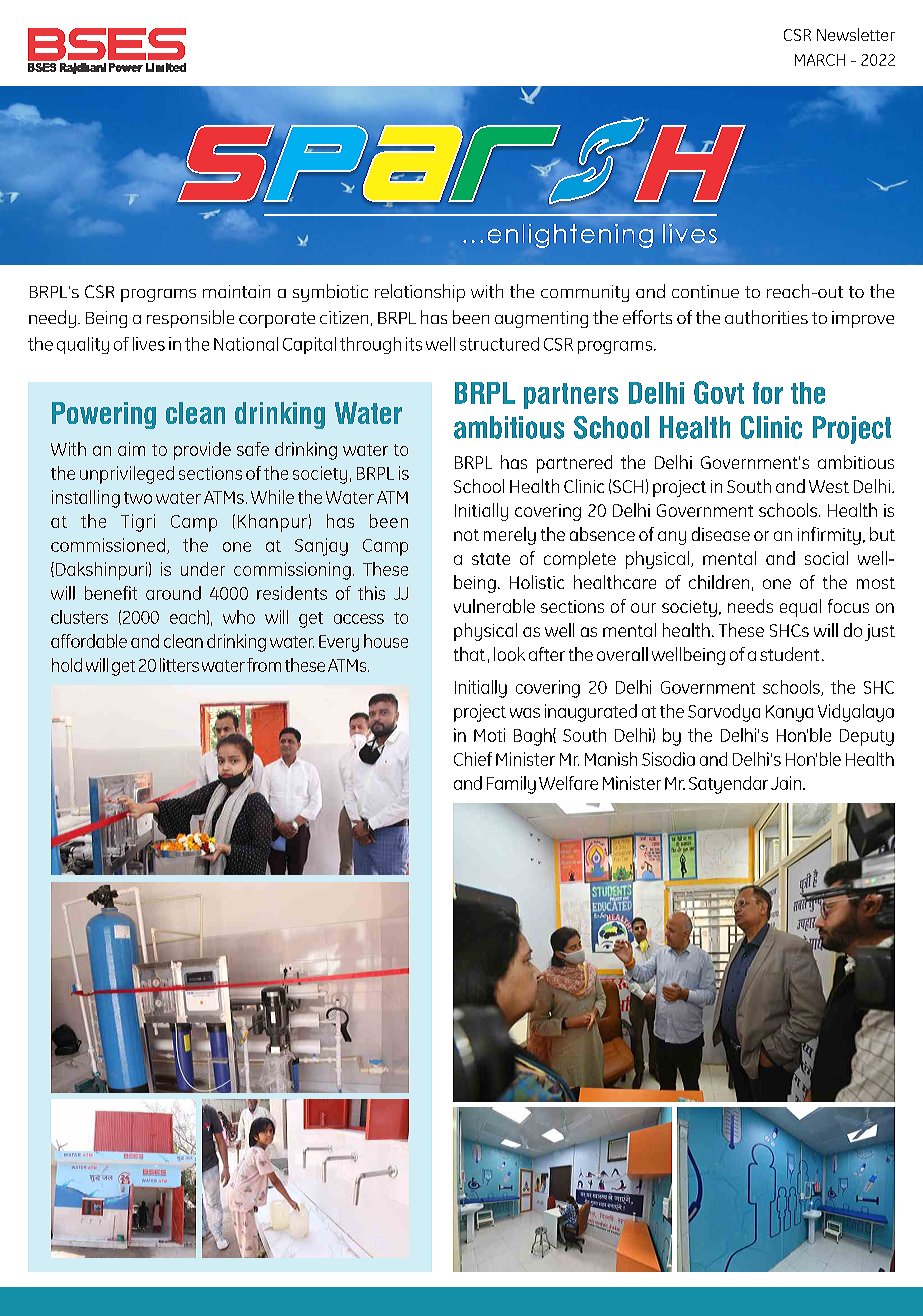  I want to click on relationship, so click(420, 293).
